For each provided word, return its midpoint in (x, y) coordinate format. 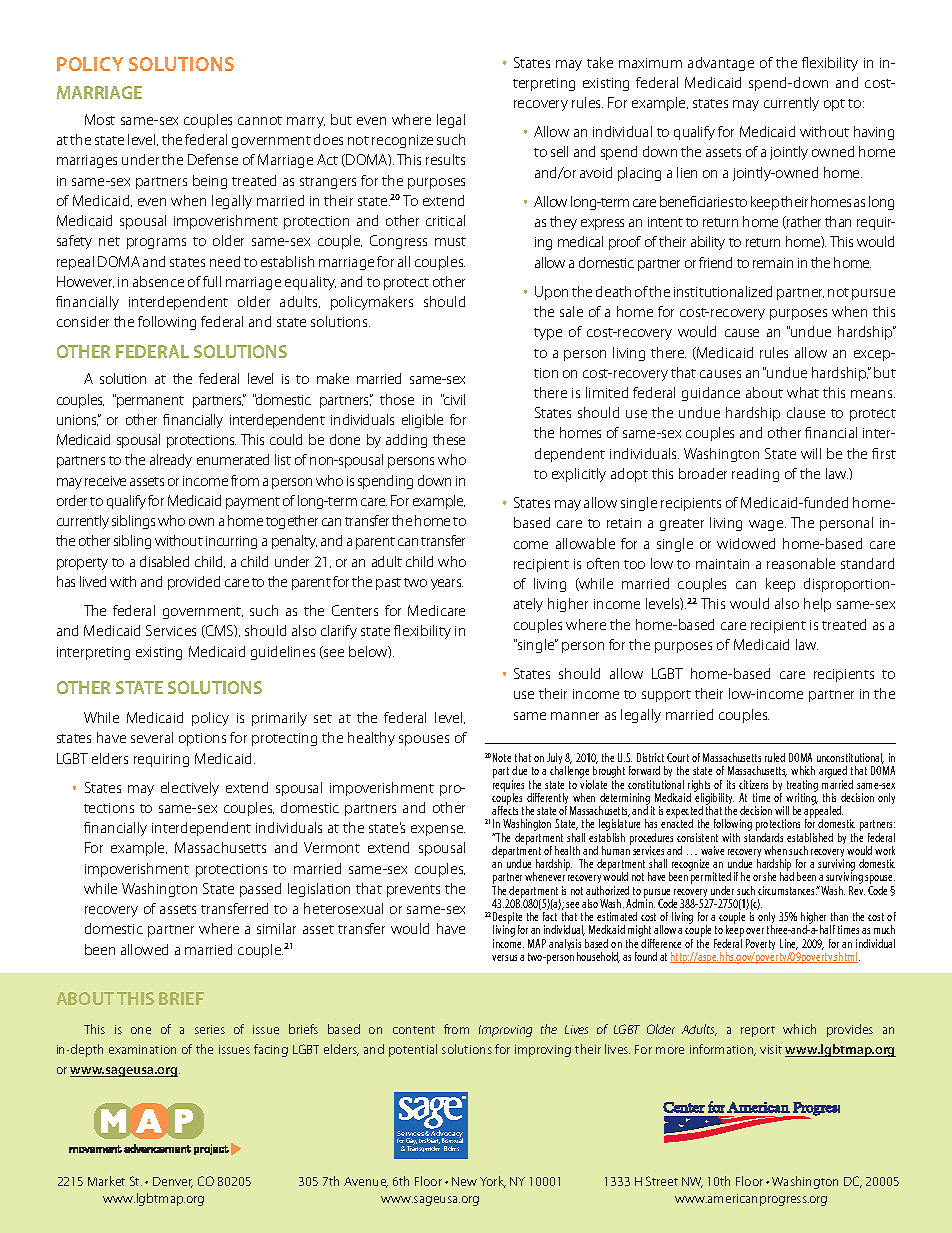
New (464, 1181)
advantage (721, 64)
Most (100, 119)
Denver (173, 1182)
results (445, 159)
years (447, 584)
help (817, 605)
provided (194, 583)
